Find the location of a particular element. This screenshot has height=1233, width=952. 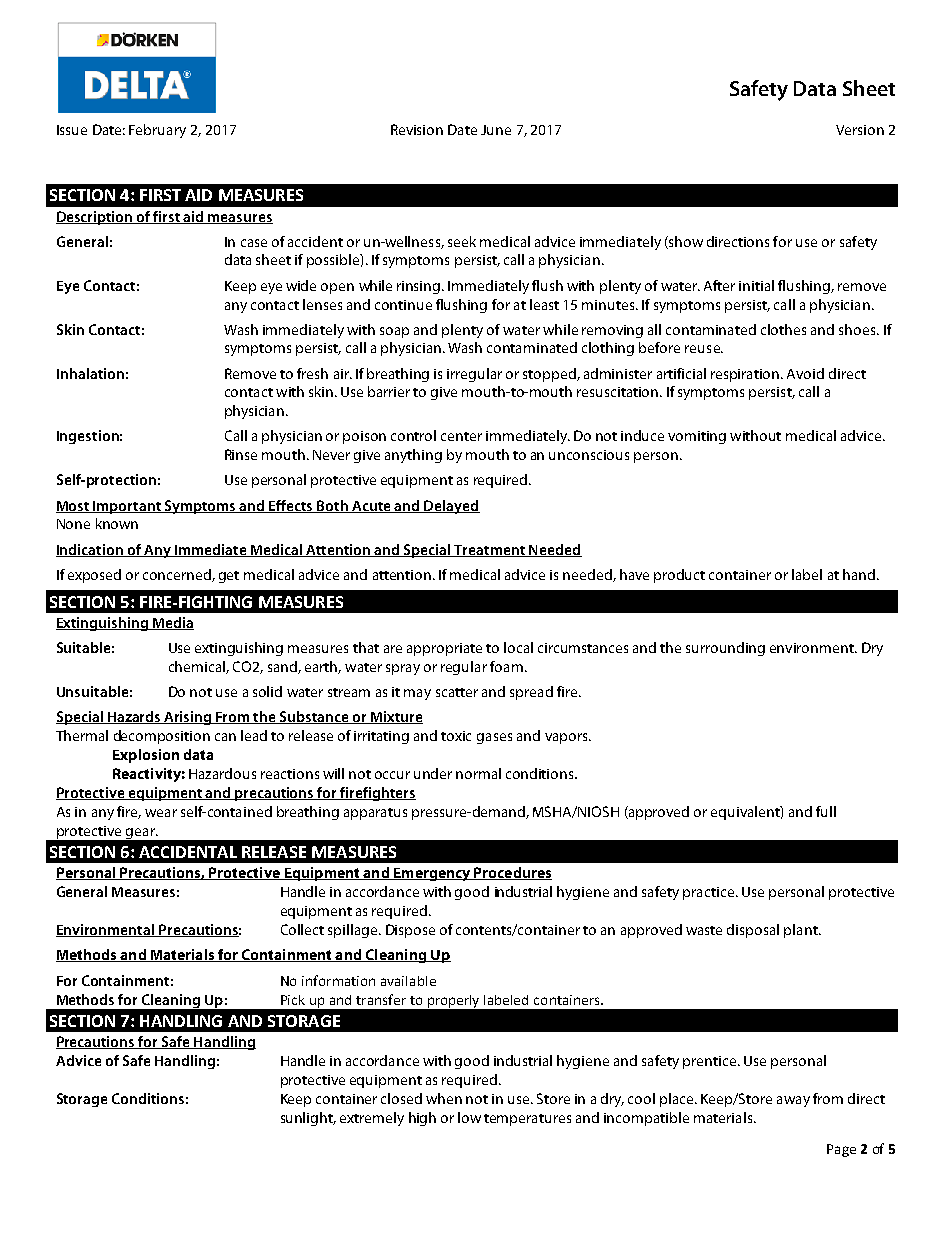

respiration is located at coordinates (746, 375).
